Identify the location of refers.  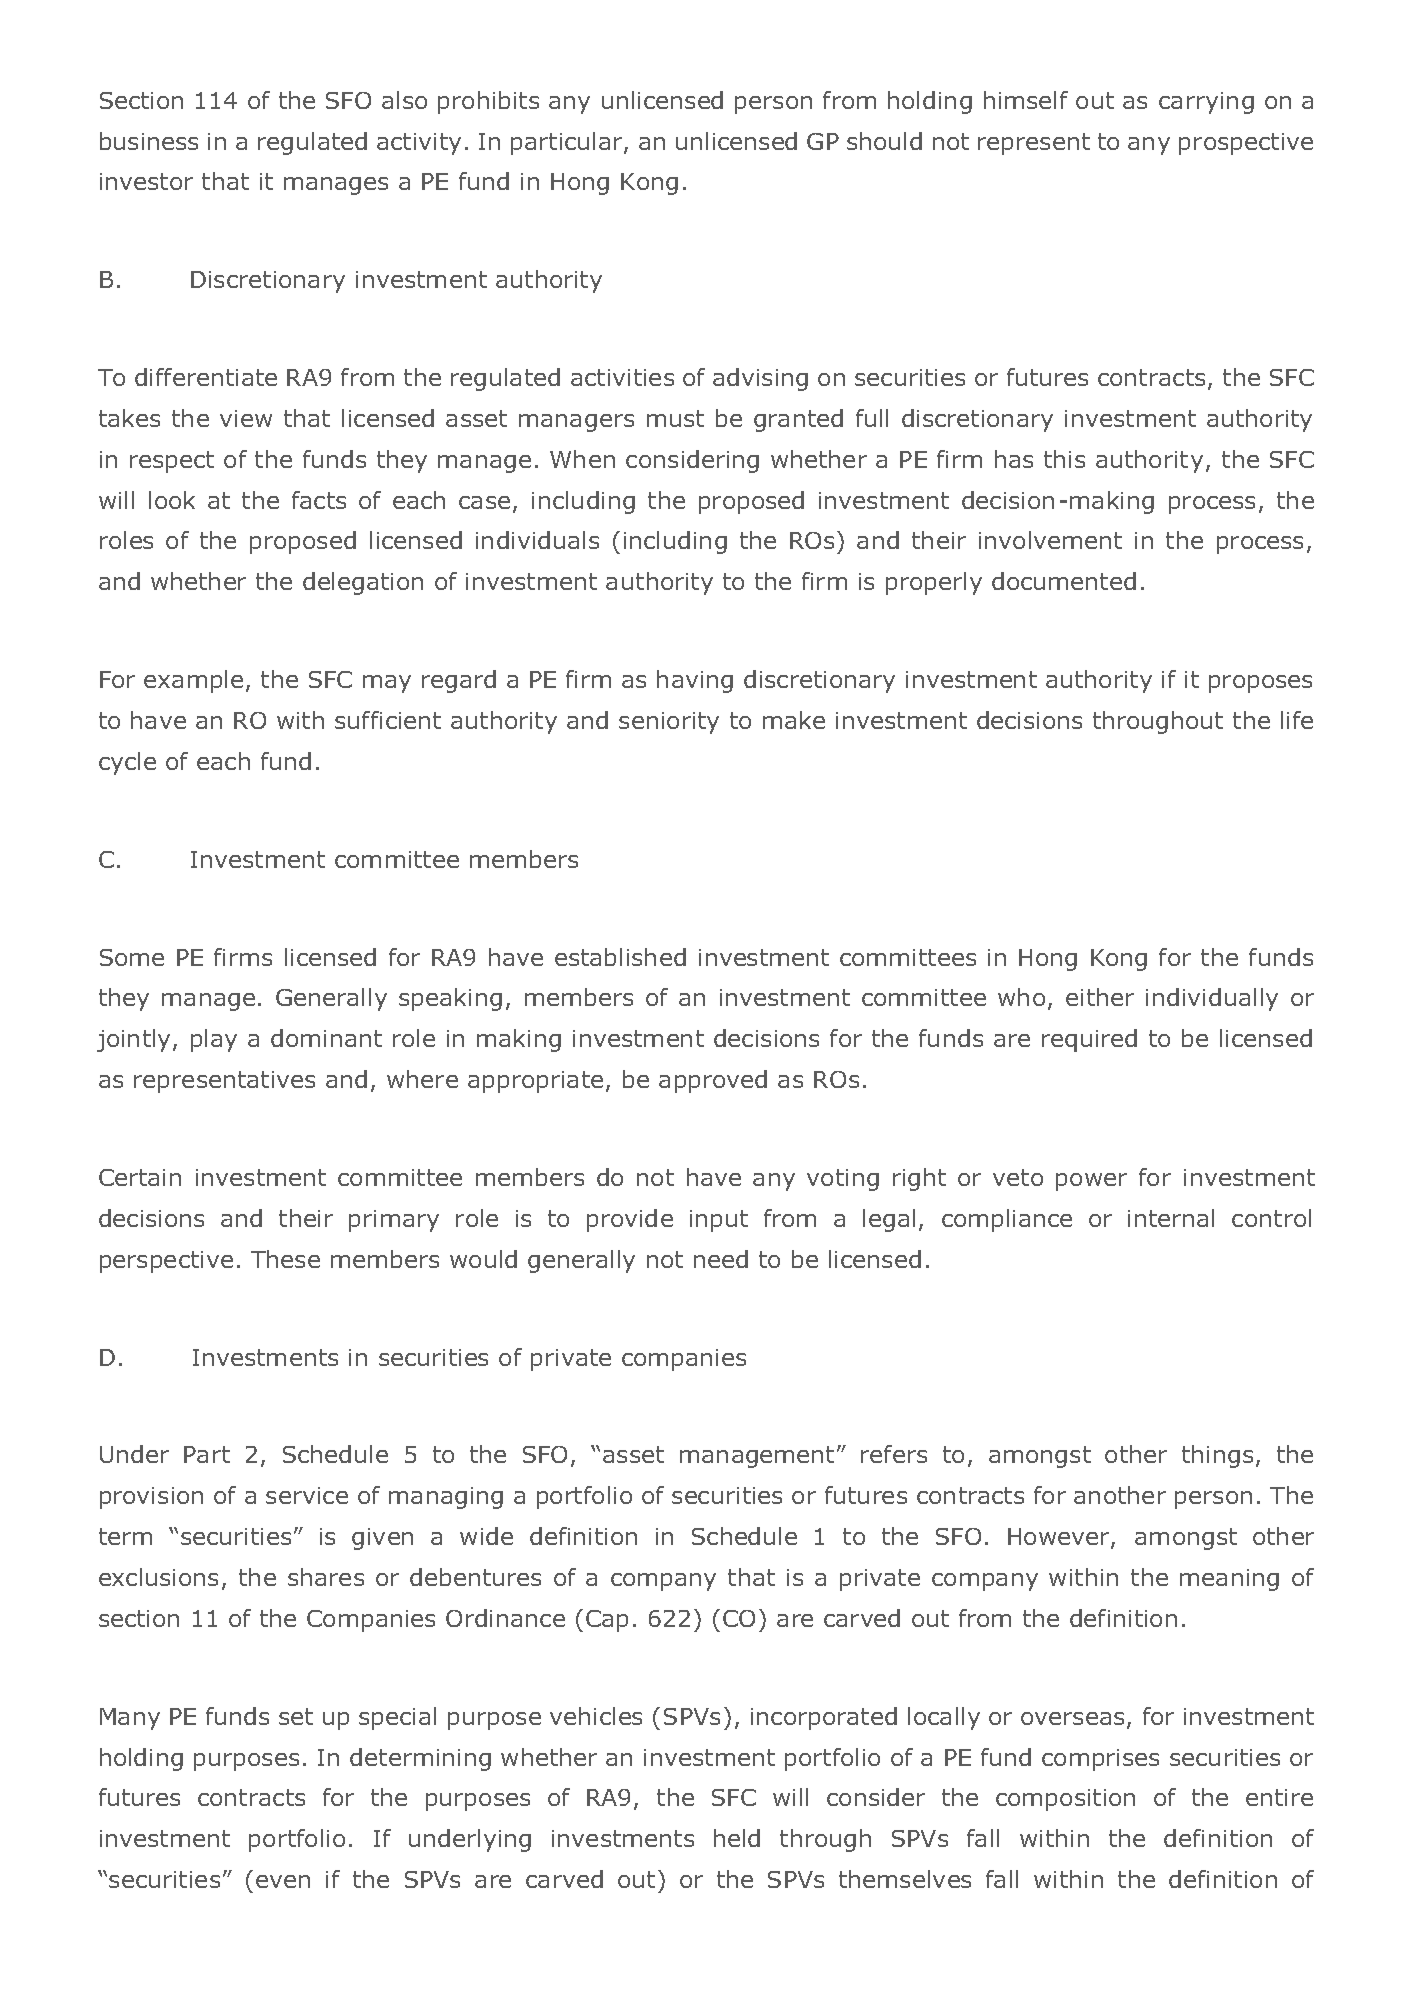
(894, 1454).
